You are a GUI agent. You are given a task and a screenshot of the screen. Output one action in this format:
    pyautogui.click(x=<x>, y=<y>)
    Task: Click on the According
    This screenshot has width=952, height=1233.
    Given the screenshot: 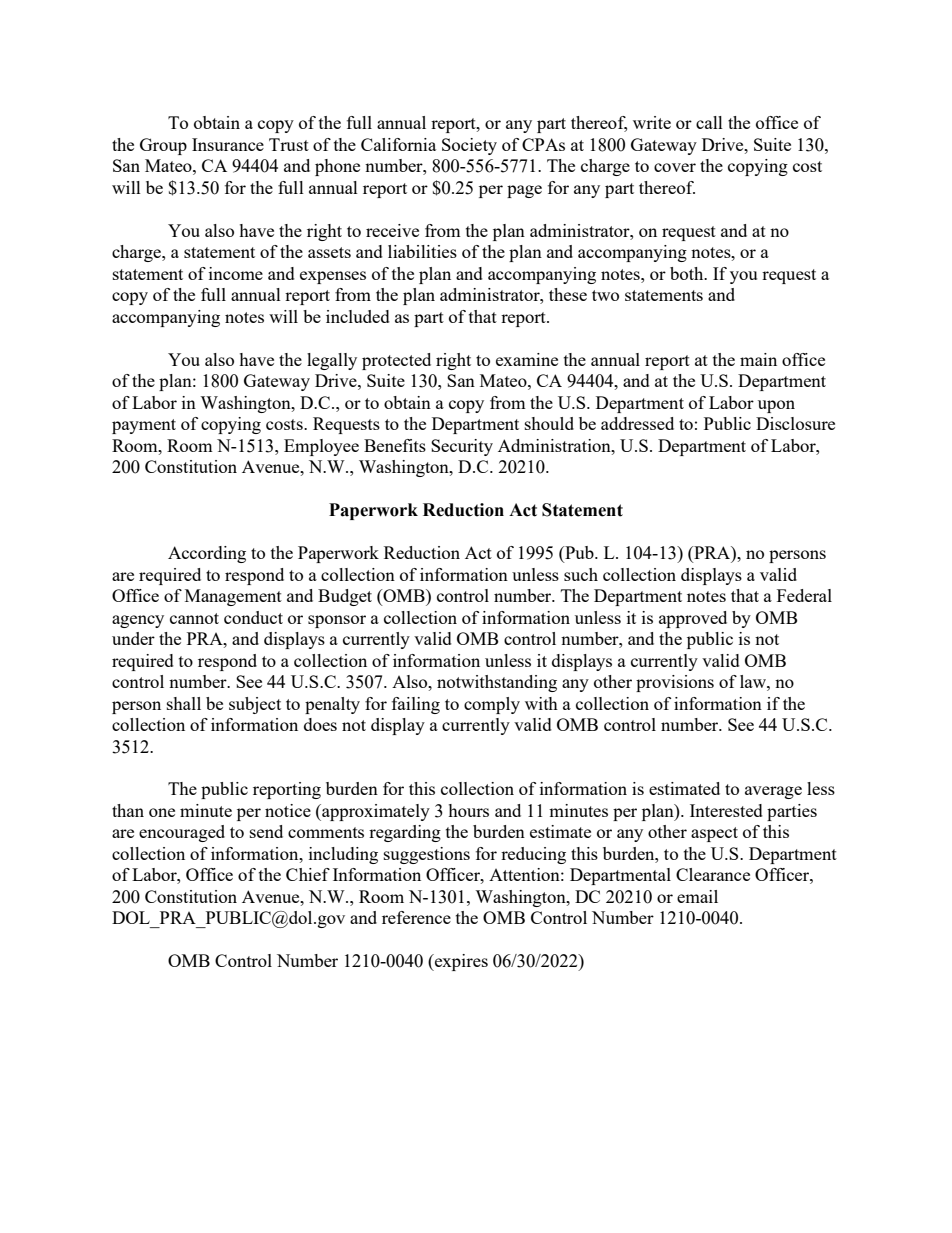 What is the action you would take?
    pyautogui.click(x=207, y=554)
